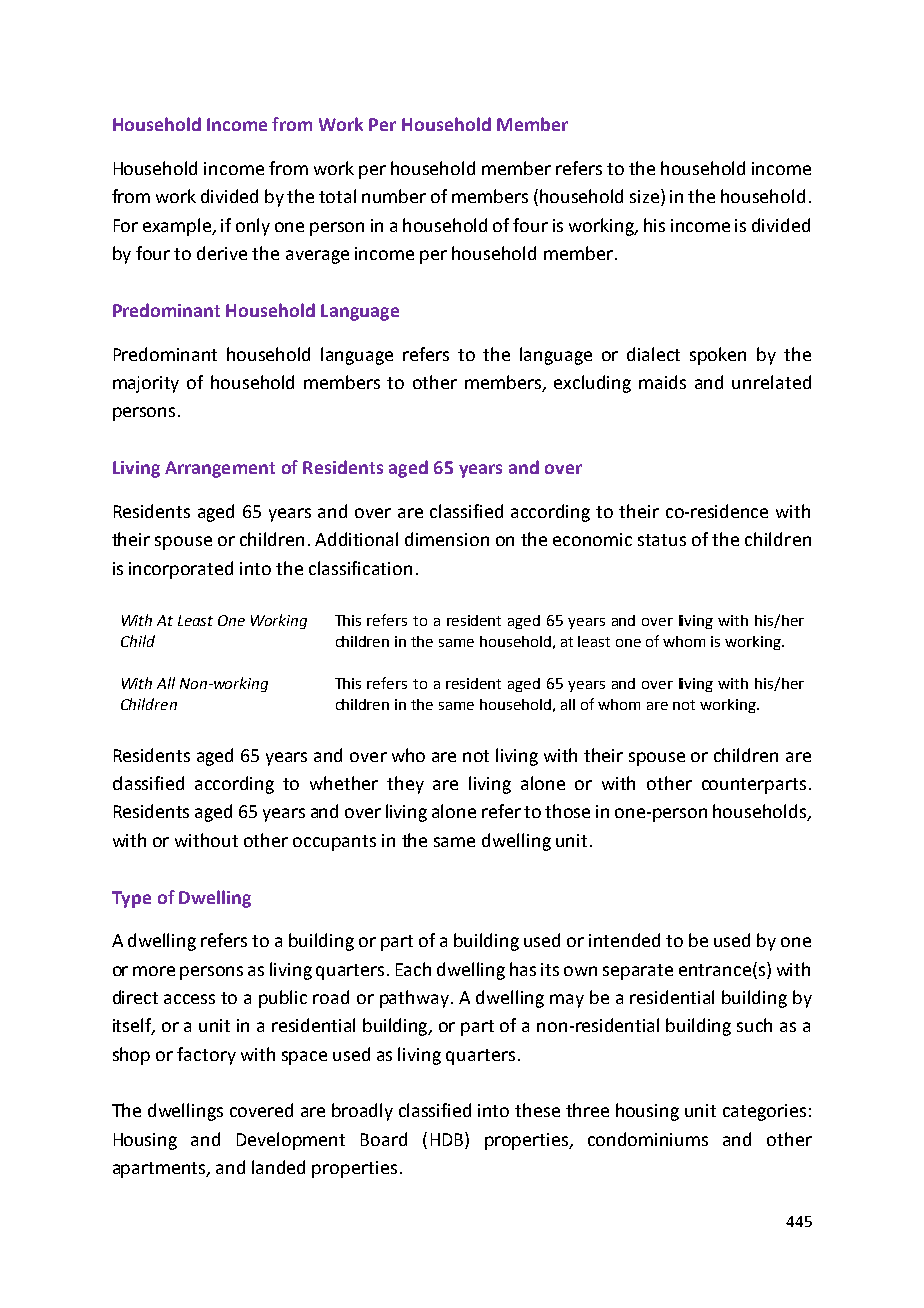  I want to click on HDB, so click(448, 1139).
